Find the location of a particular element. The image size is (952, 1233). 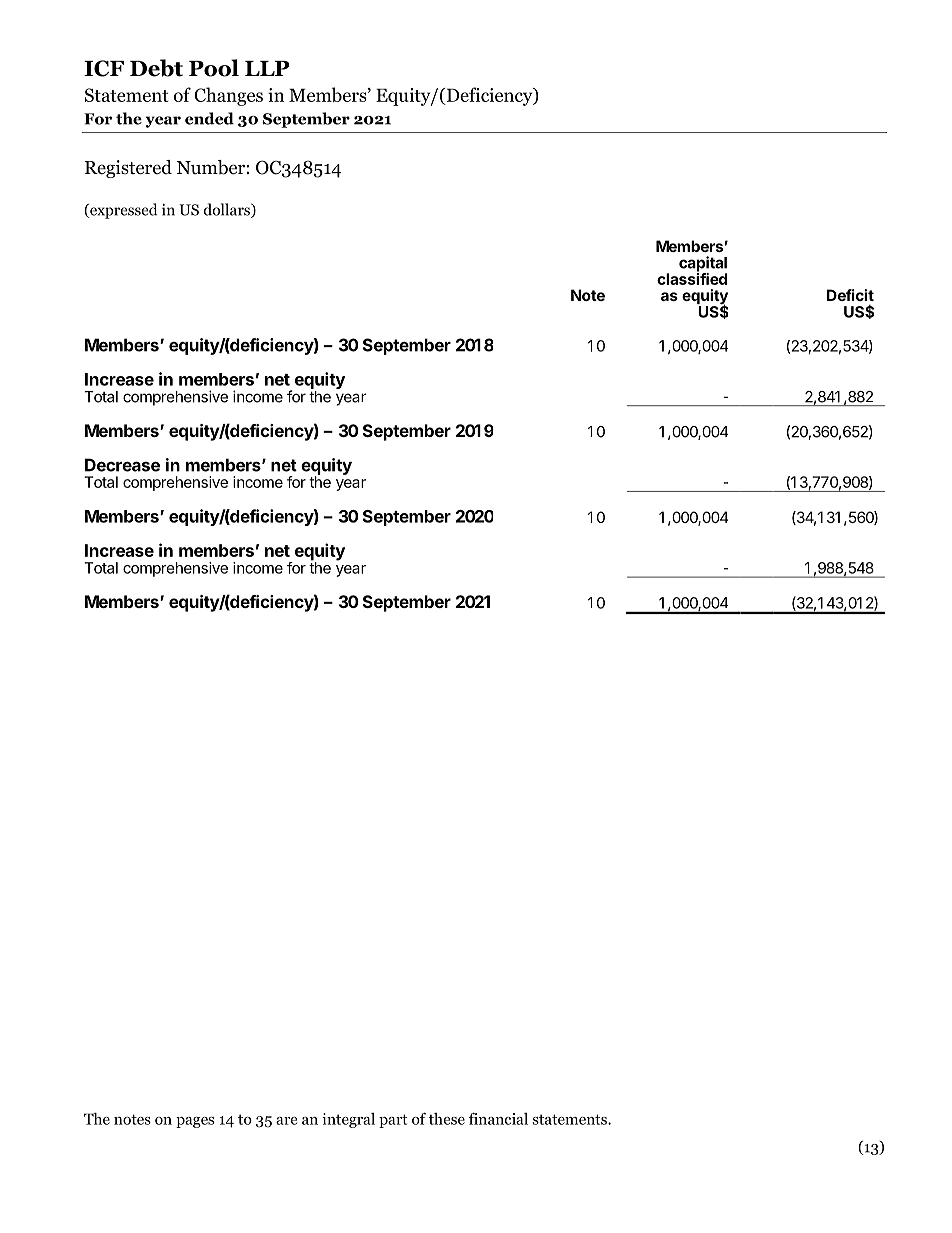

LLP is located at coordinates (267, 68).
